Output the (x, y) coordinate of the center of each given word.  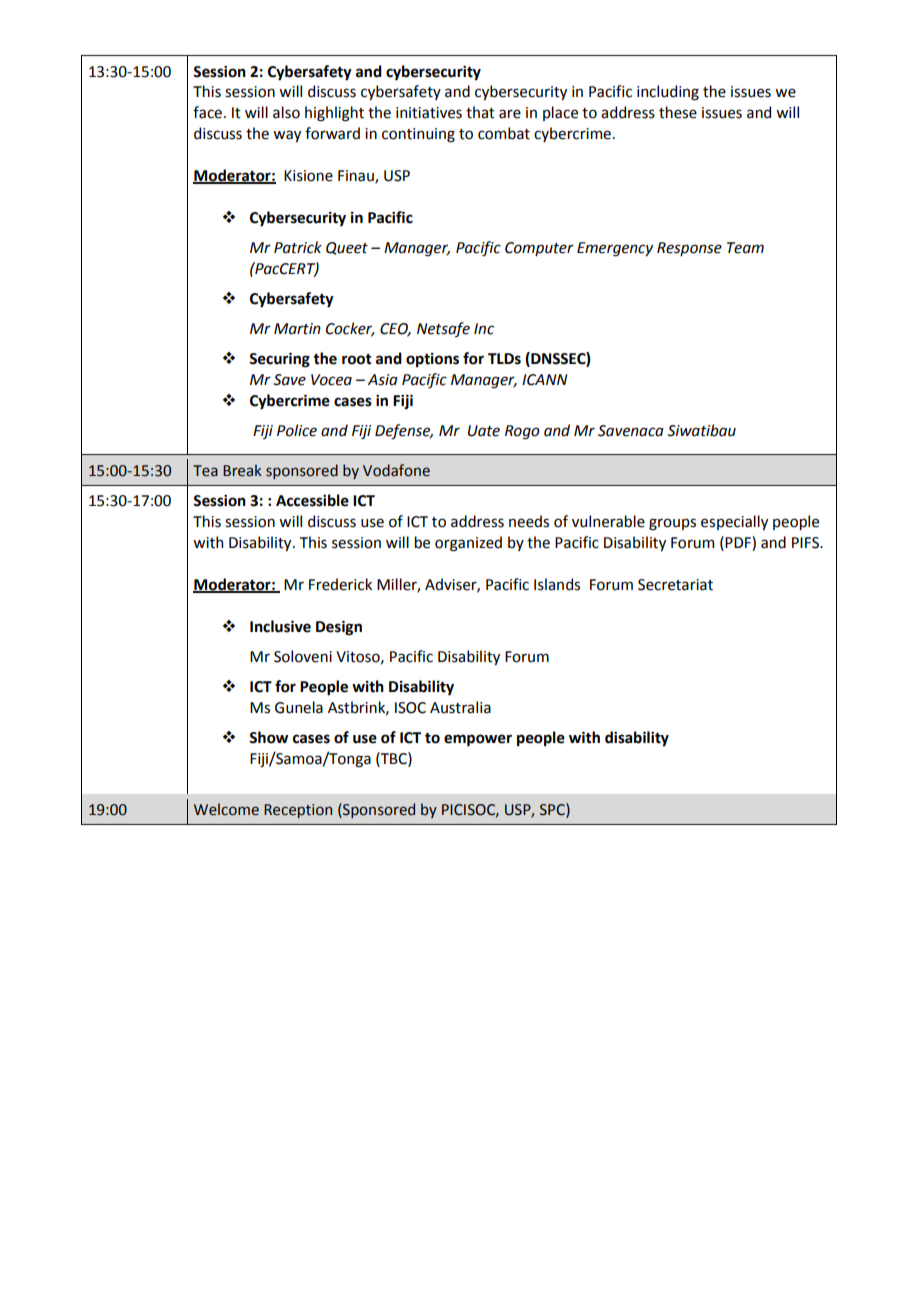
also (286, 112)
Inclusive (280, 626)
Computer (539, 249)
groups (672, 524)
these (678, 112)
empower (478, 740)
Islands (557, 584)
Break (242, 470)
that (480, 112)
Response (689, 249)
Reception (298, 811)
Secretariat (675, 585)
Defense (404, 432)
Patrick (298, 247)
